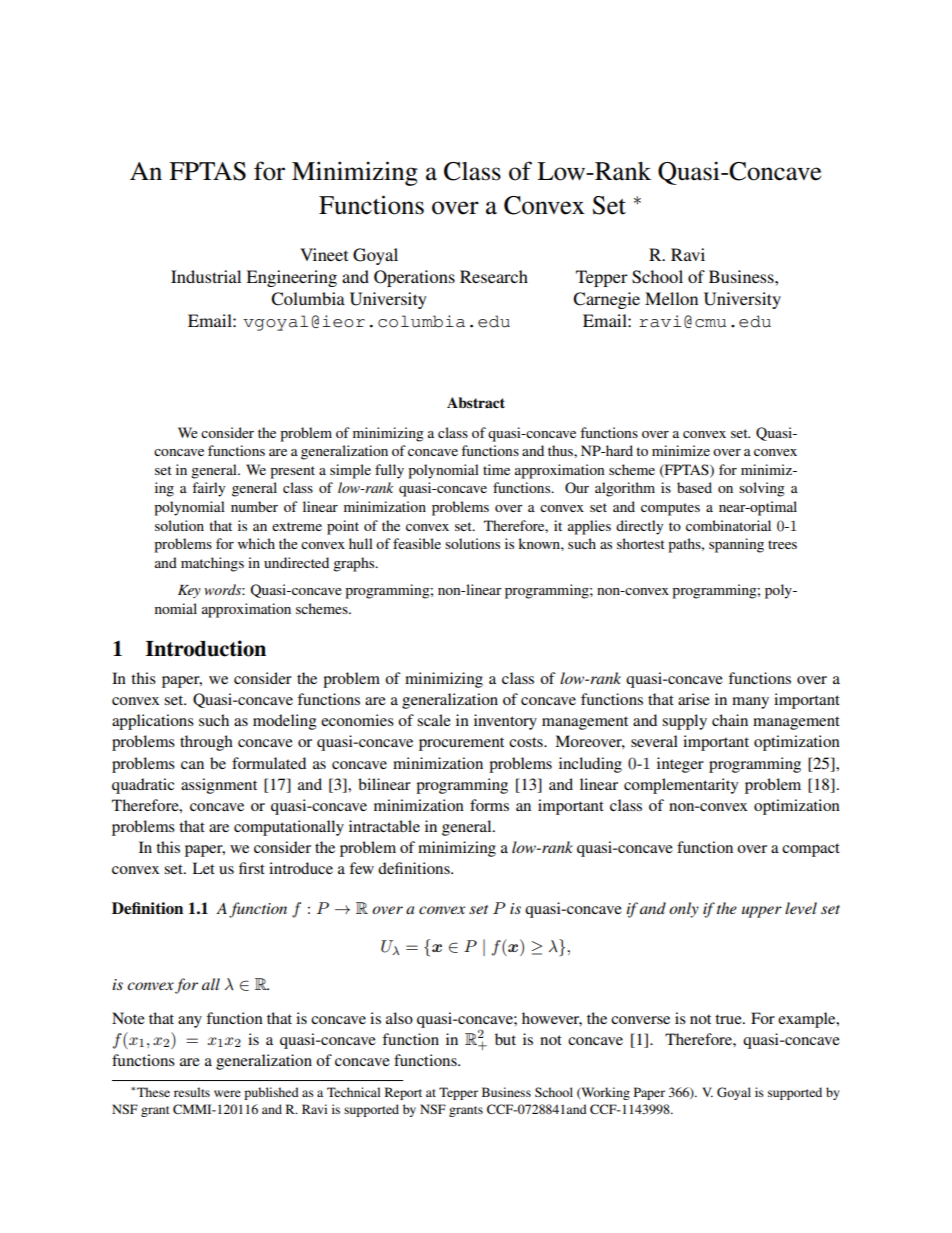 Image resolution: width=952 pixels, height=1233 pixels. Describe the element at coordinates (494, 276) in the page. I see `Research` at that location.
